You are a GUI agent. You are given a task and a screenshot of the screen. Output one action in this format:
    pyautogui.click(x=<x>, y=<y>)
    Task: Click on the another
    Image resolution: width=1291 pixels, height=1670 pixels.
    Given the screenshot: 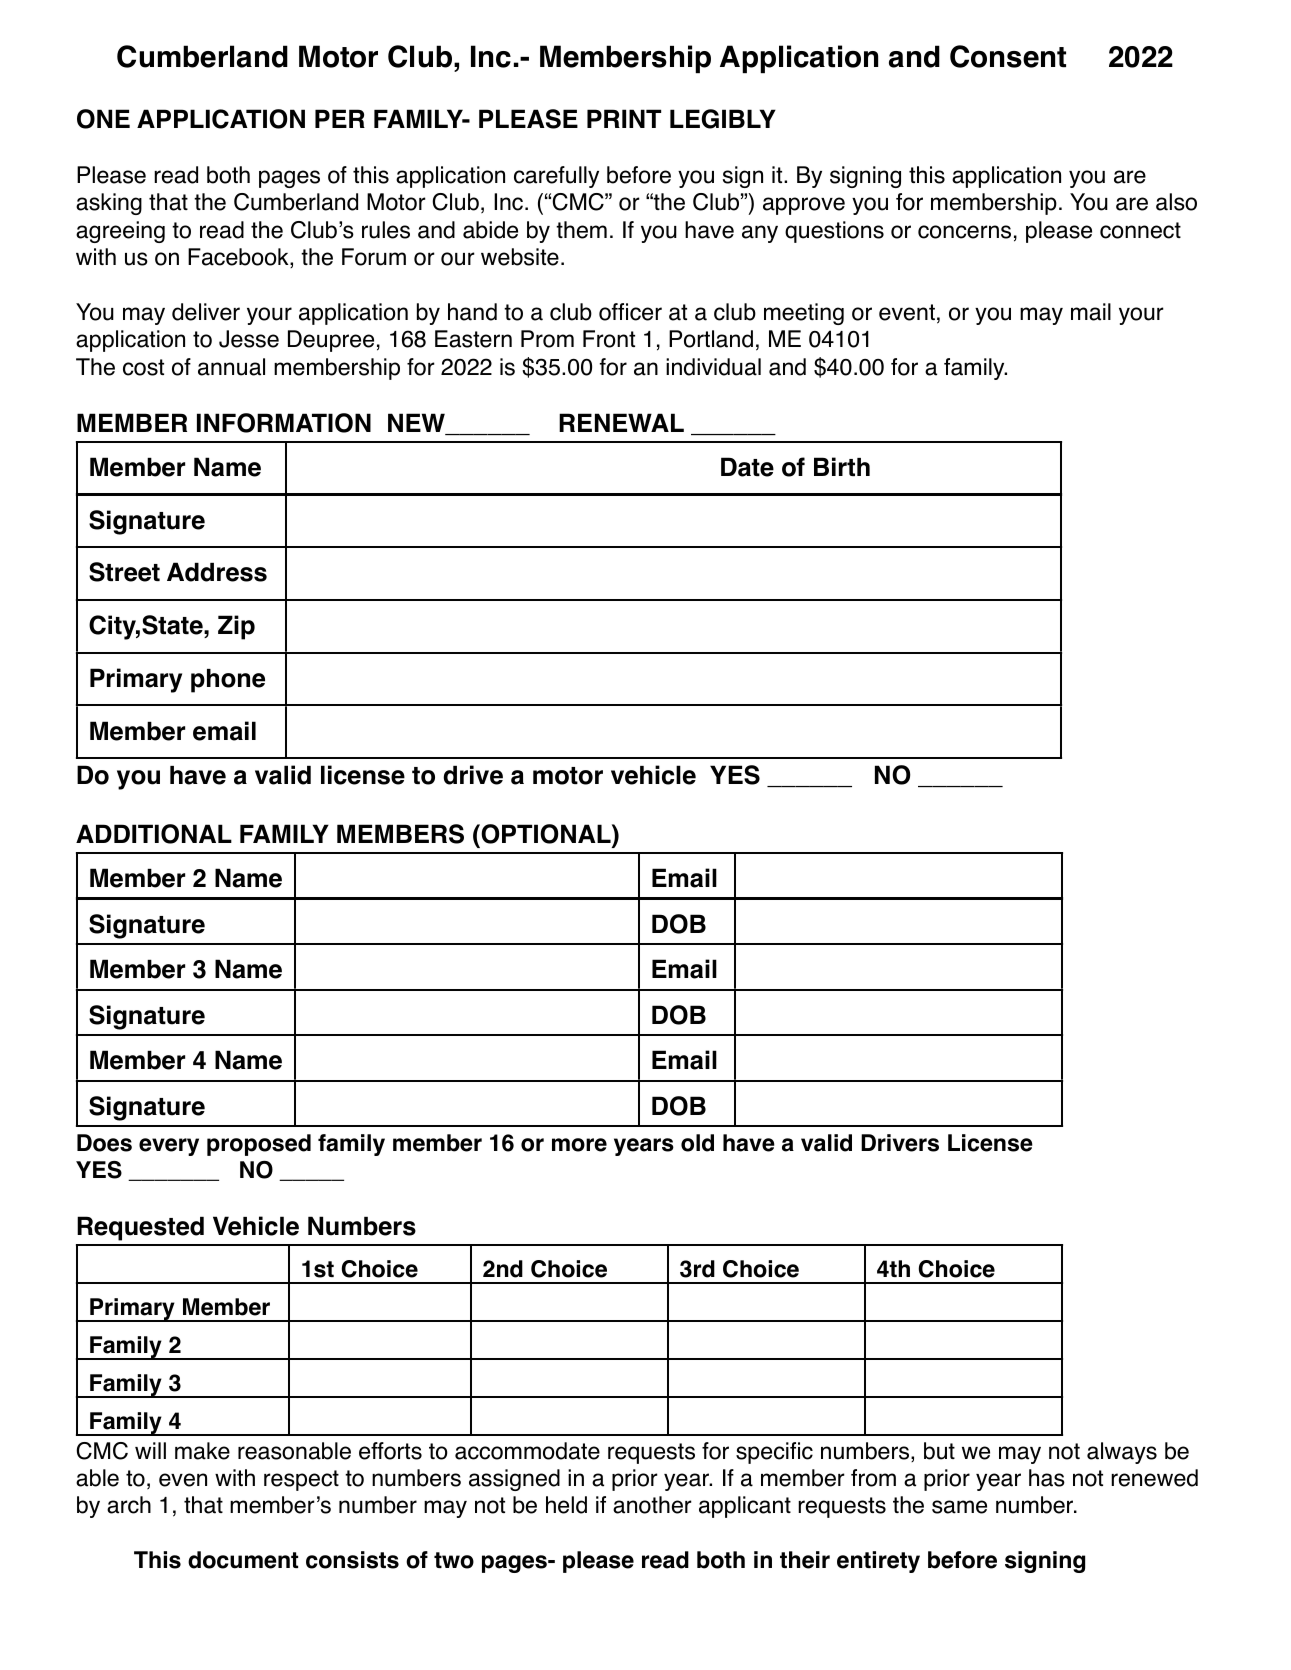 What is the action you would take?
    pyautogui.click(x=652, y=1505)
